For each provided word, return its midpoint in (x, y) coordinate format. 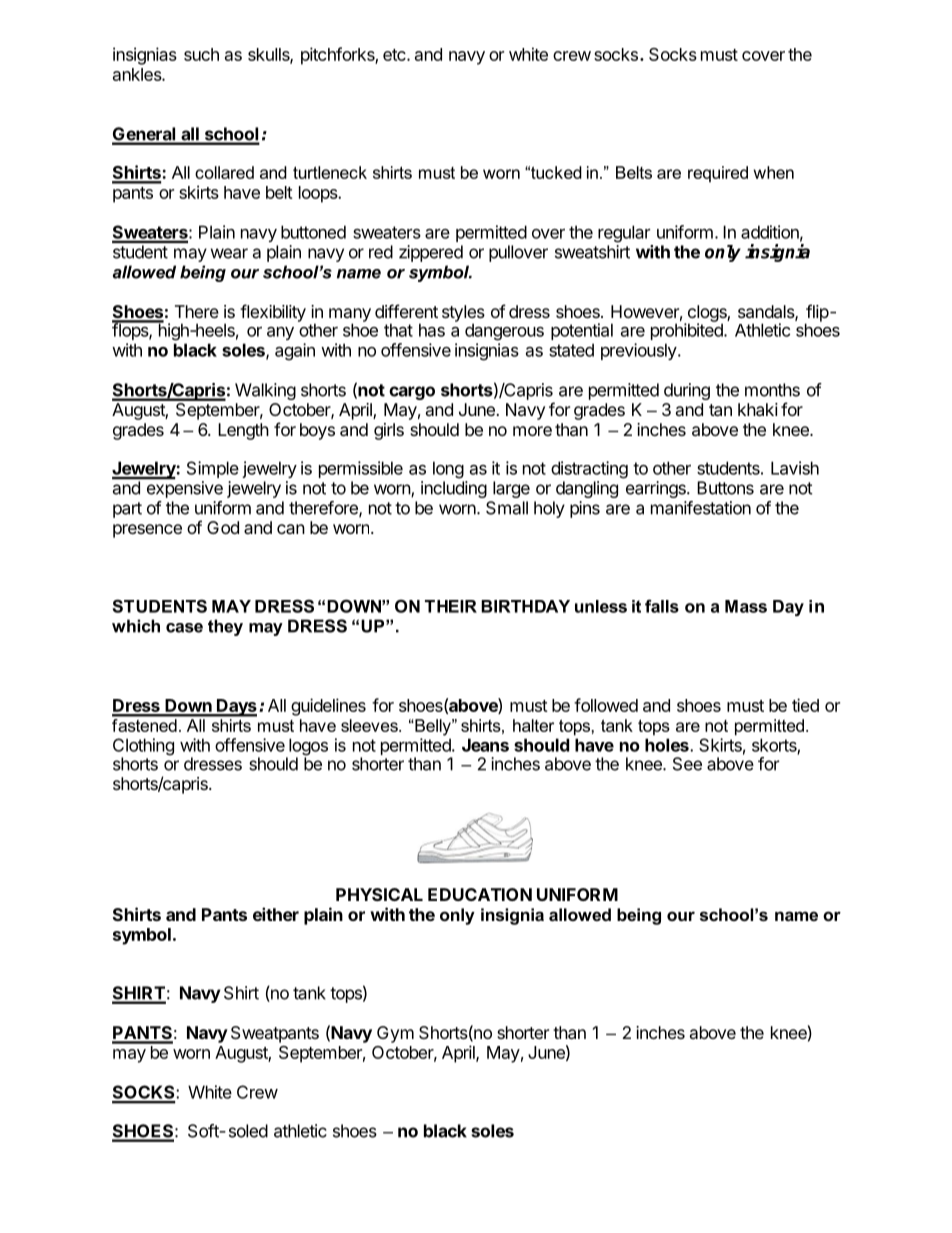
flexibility (273, 313)
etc (395, 55)
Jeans (485, 745)
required (718, 174)
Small (507, 508)
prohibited (688, 331)
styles (463, 314)
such (201, 54)
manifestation (701, 508)
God (223, 527)
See (687, 764)
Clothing (143, 748)
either (276, 914)
